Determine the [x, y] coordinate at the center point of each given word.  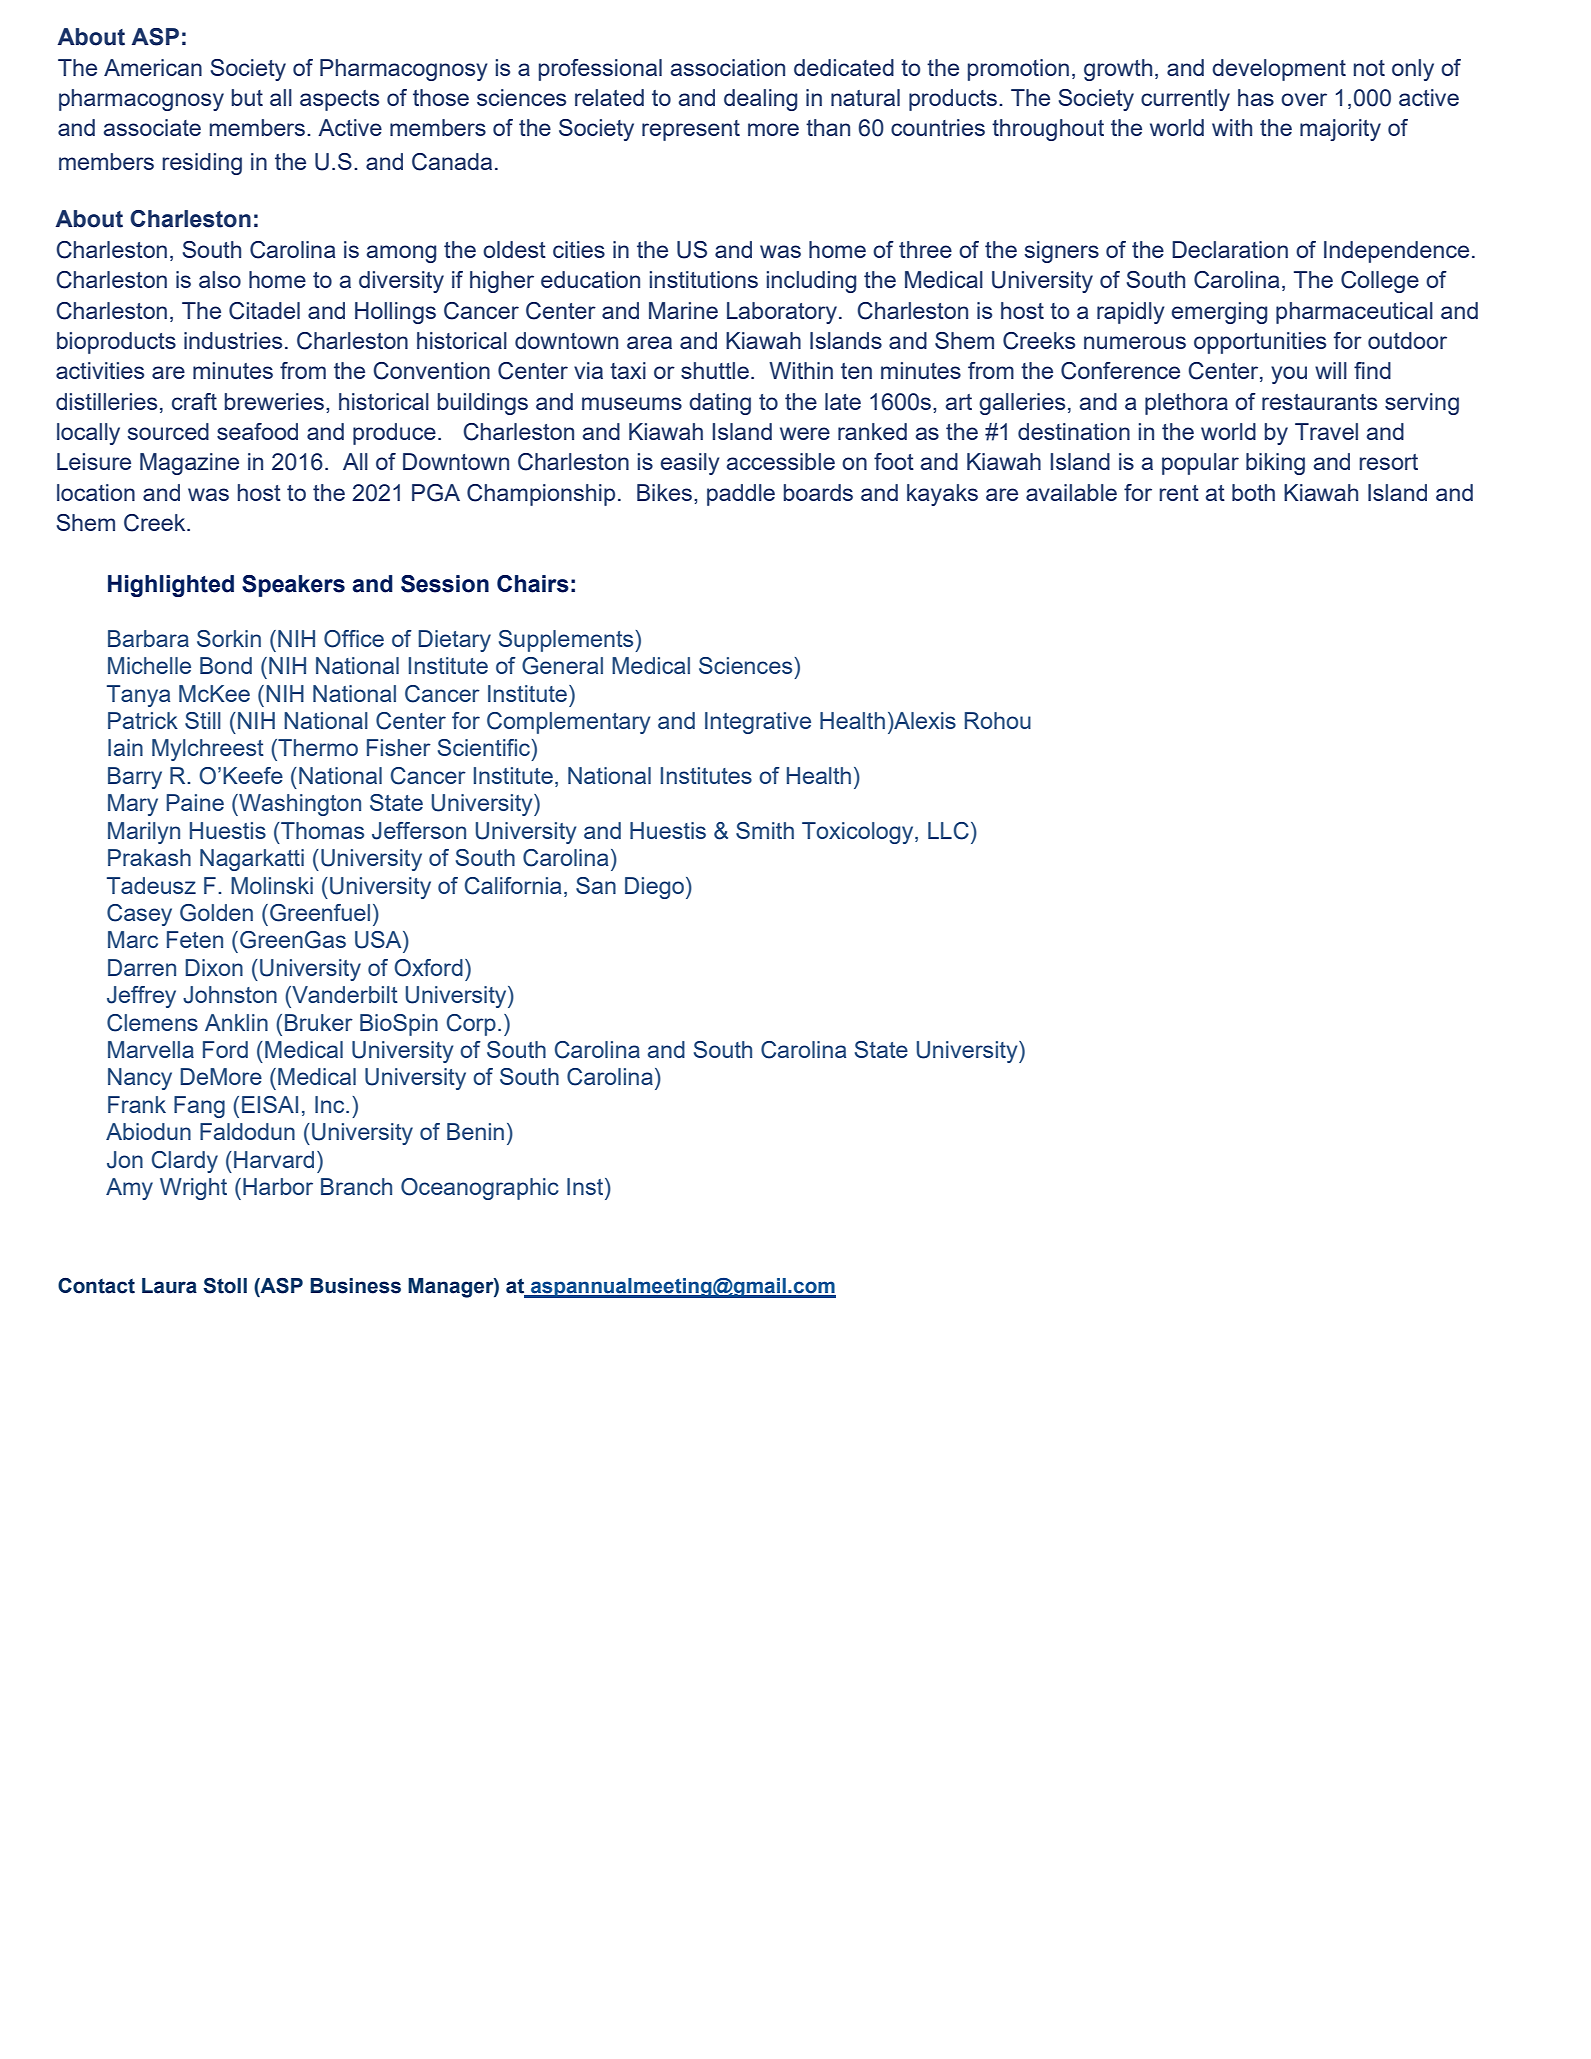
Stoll [225, 1285]
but [247, 97]
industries [233, 340]
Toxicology [859, 833]
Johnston [230, 995]
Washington [299, 805]
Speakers [293, 586]
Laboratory [782, 313]
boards [818, 492]
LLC [948, 831]
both [1253, 492]
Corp [471, 1025]
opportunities [1260, 343]
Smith [765, 830]
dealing [760, 100]
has [1256, 97]
